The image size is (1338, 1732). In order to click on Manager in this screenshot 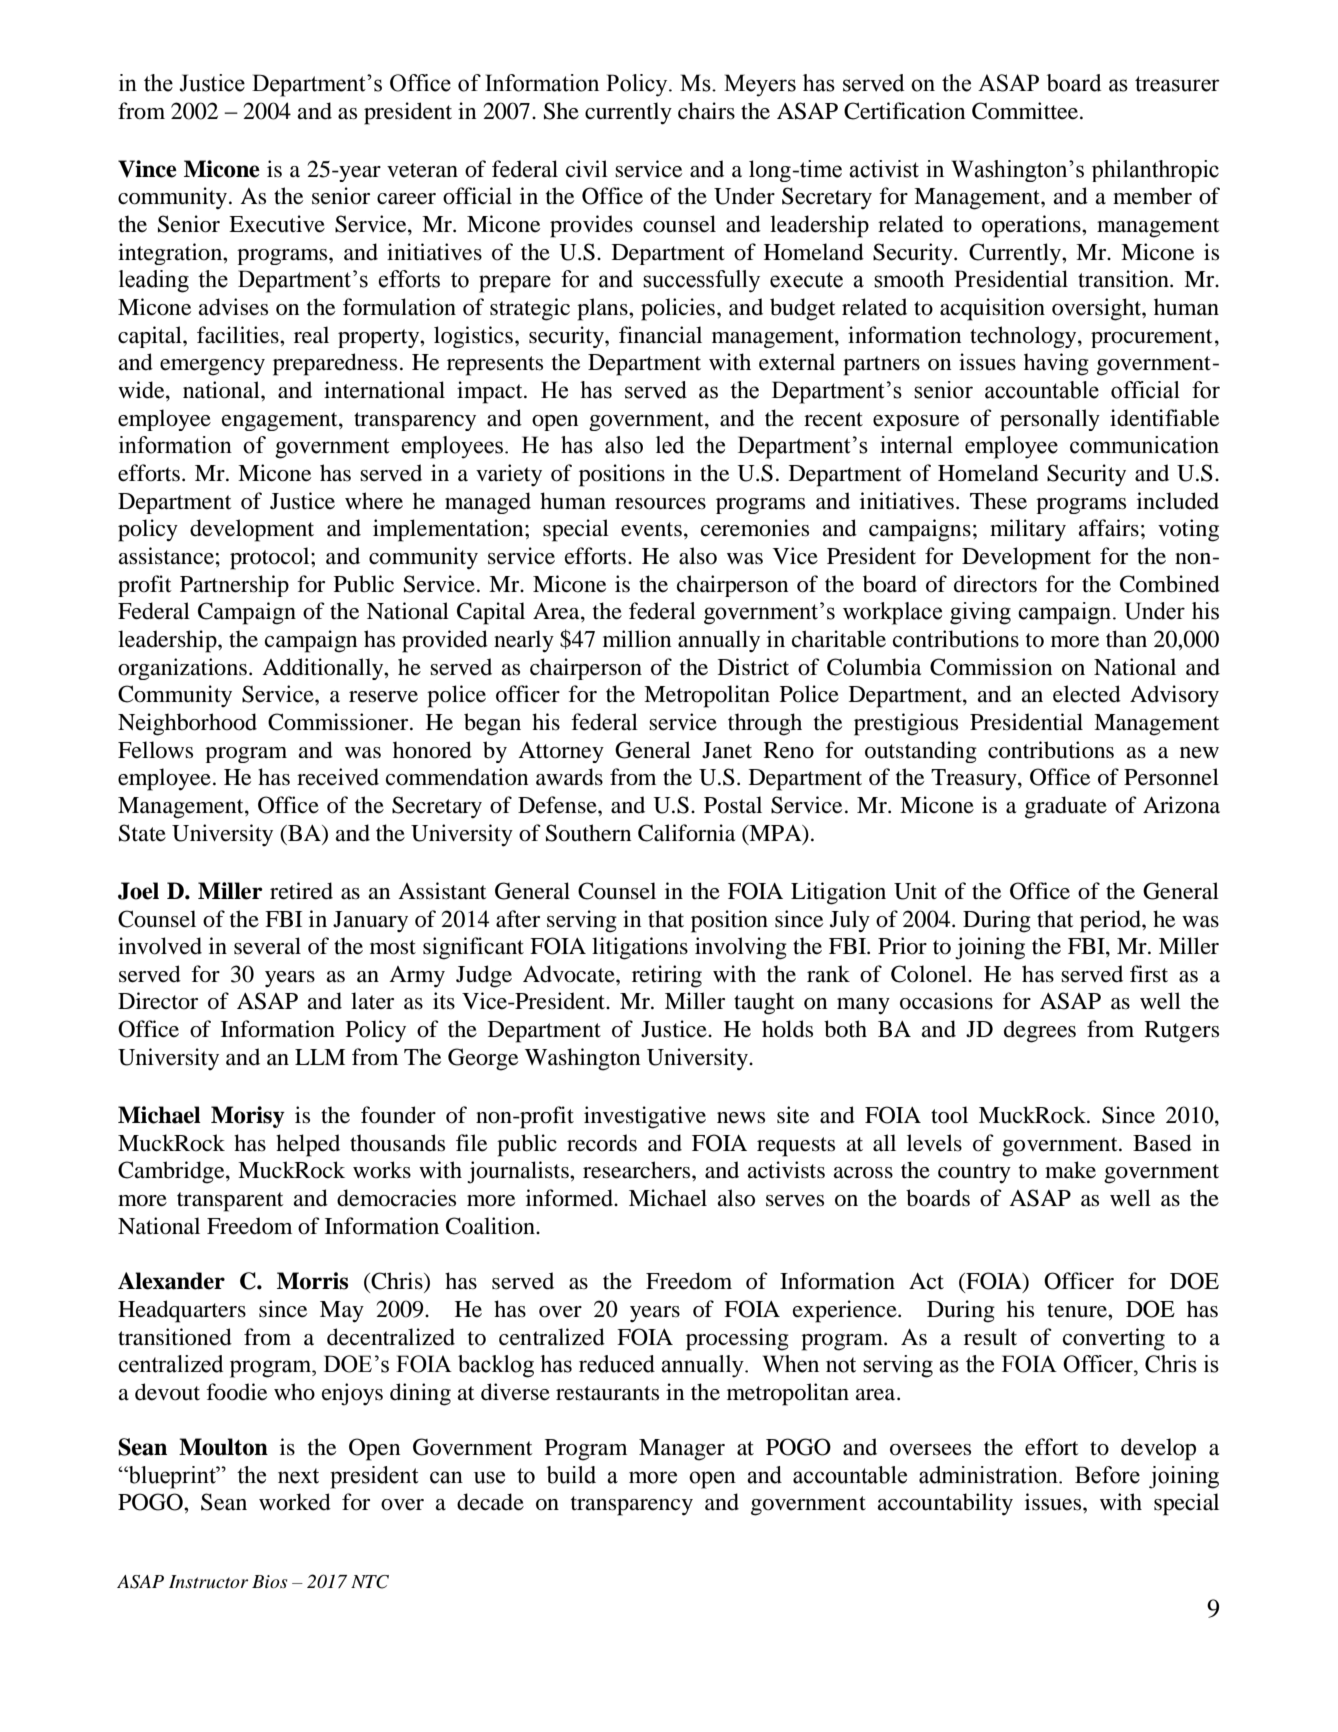, I will do `click(682, 1450)`.
